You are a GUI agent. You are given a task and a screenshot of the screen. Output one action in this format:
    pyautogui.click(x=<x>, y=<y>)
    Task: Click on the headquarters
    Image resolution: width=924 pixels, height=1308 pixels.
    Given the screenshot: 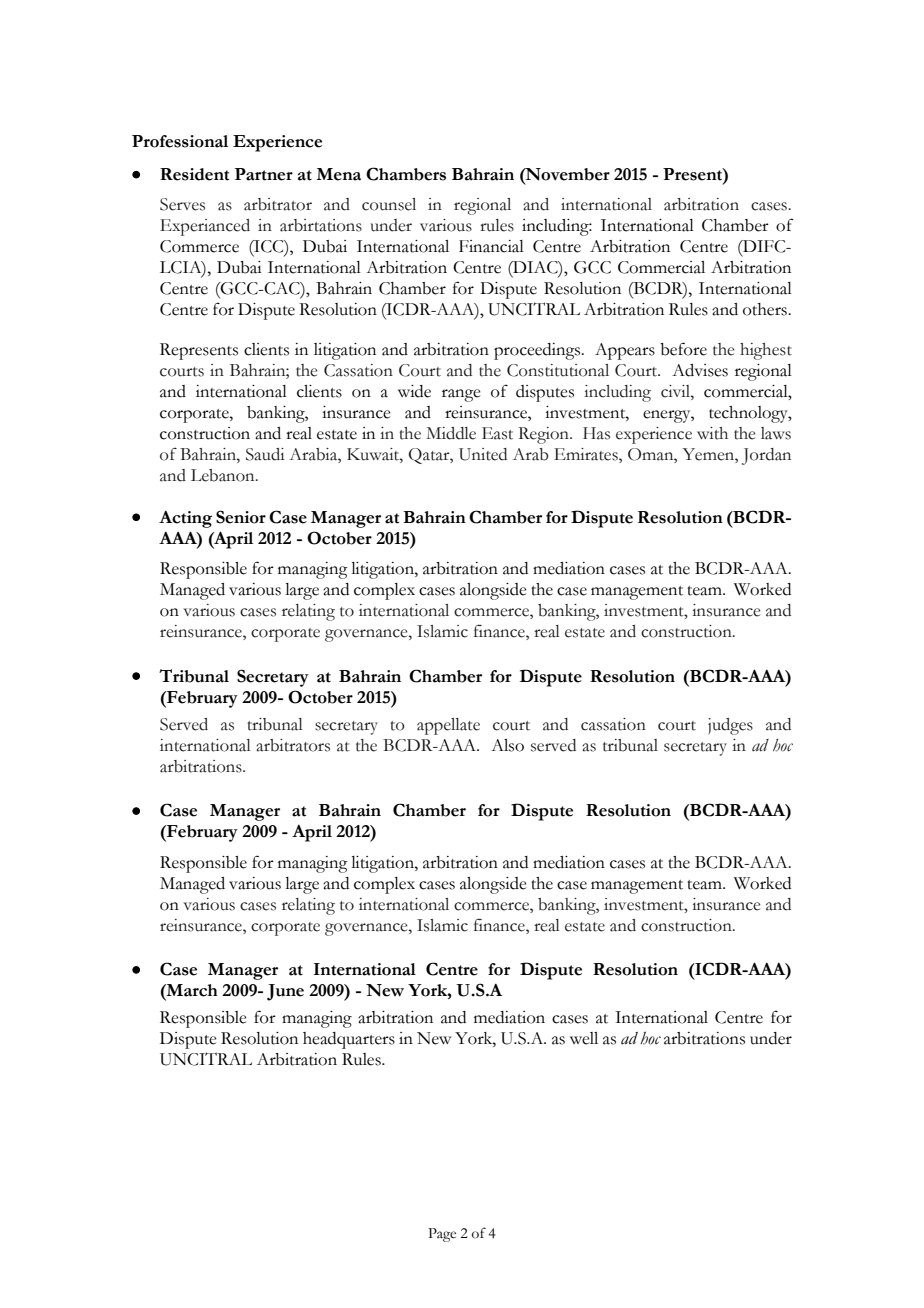 What is the action you would take?
    pyautogui.click(x=349, y=1040)
